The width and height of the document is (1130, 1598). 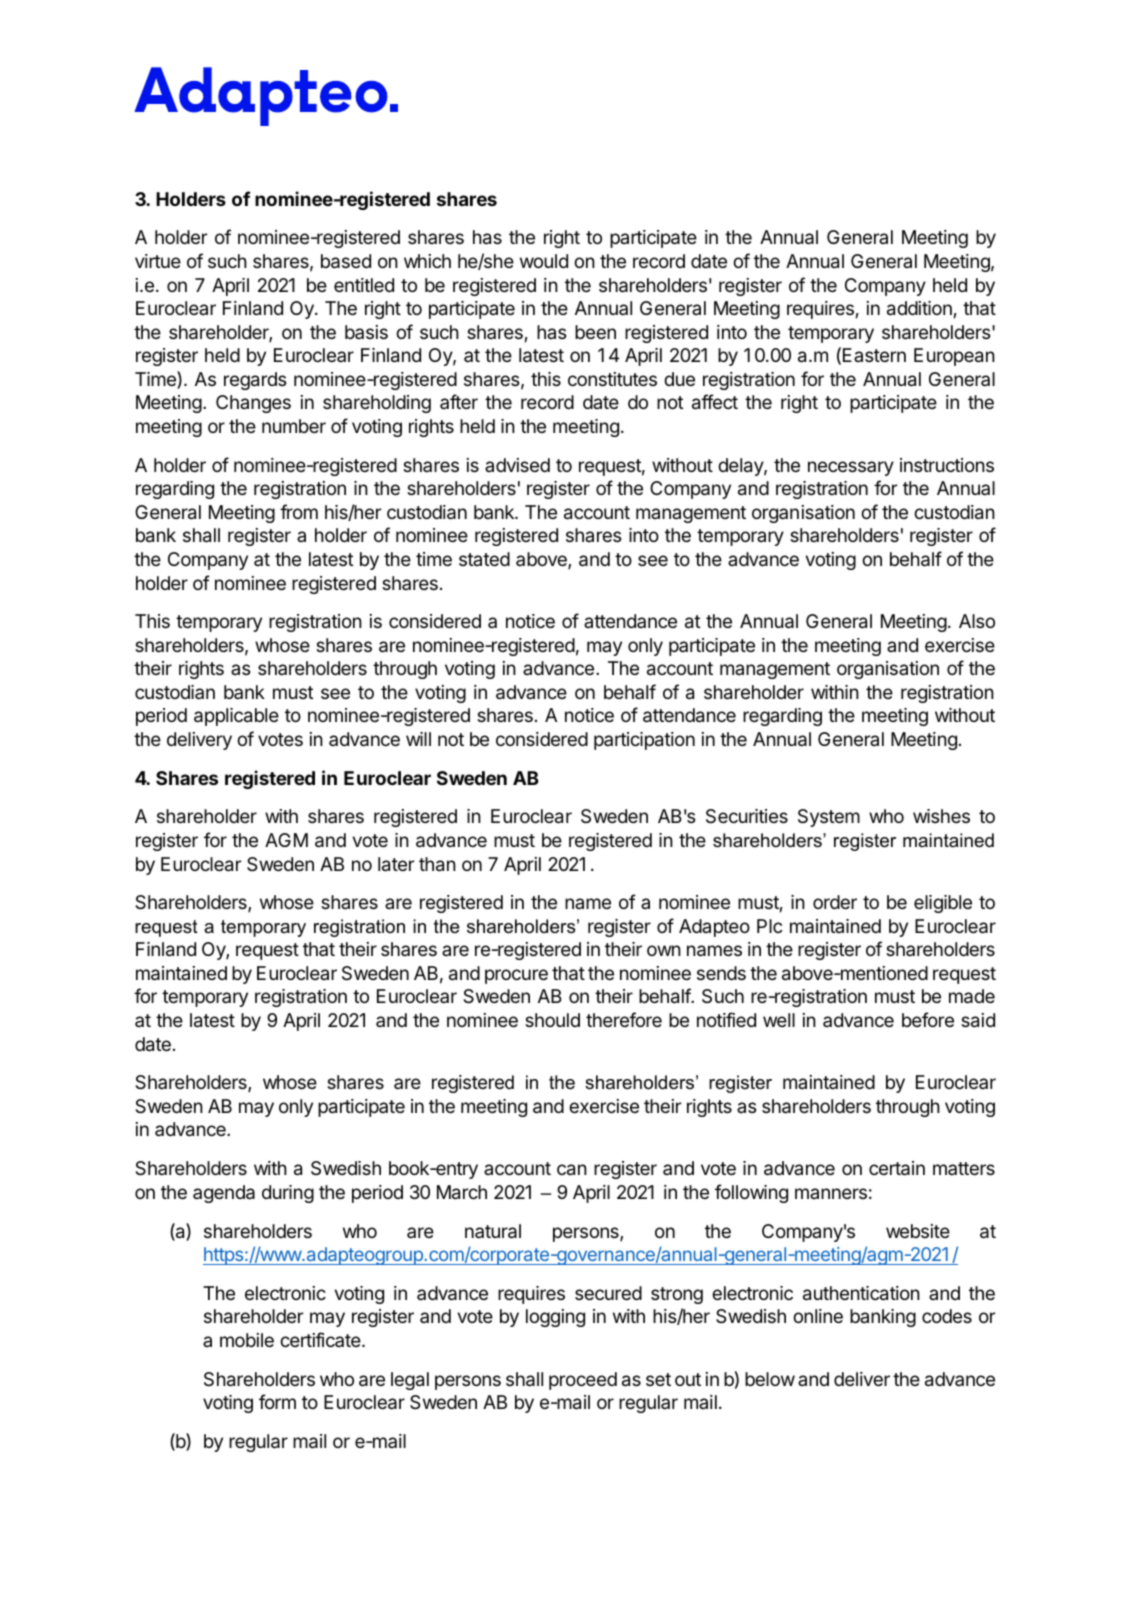 What do you see at coordinates (572, 1170) in the document?
I see `can` at bounding box center [572, 1170].
